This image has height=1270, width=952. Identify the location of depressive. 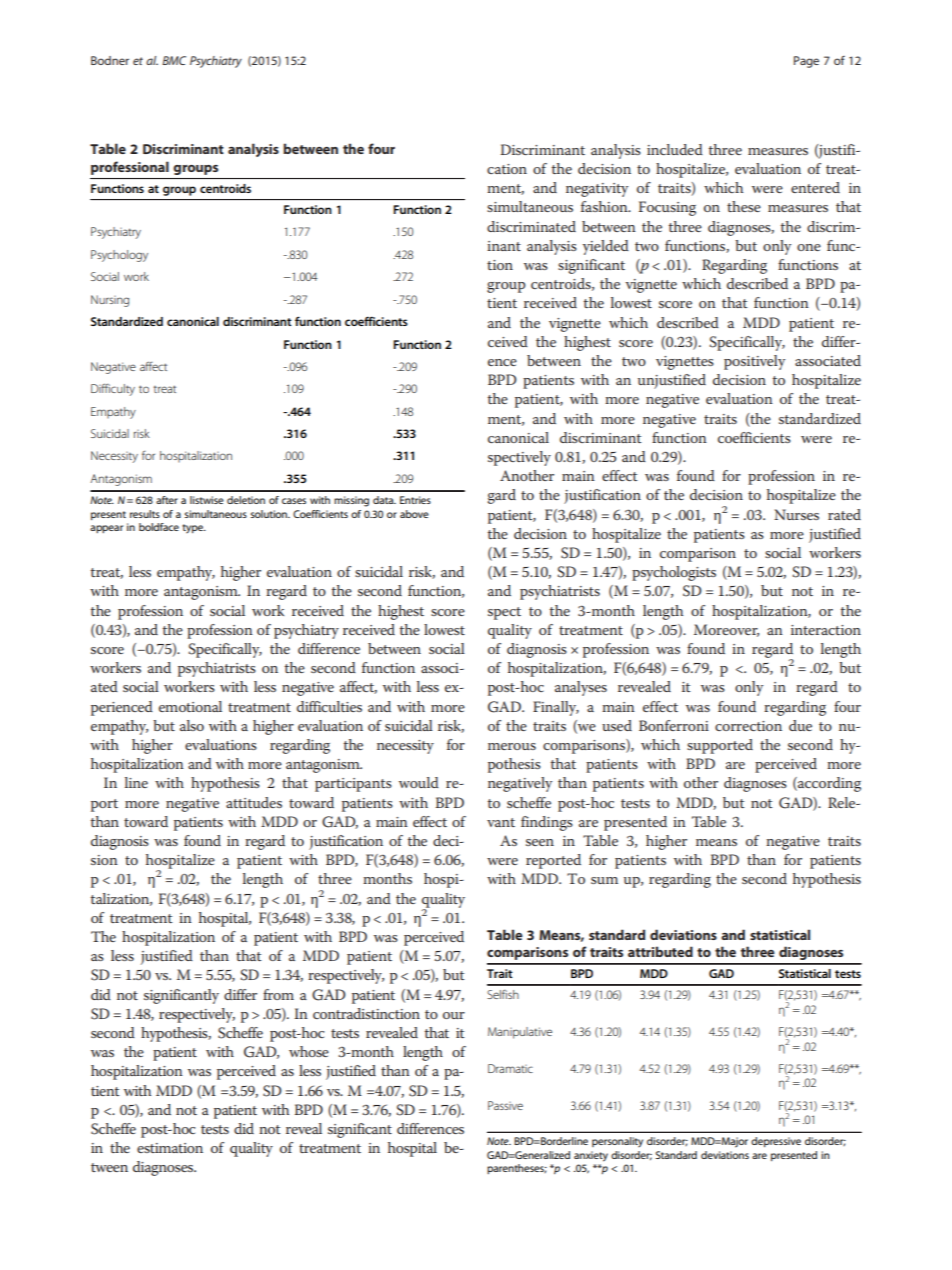
(776, 1142).
